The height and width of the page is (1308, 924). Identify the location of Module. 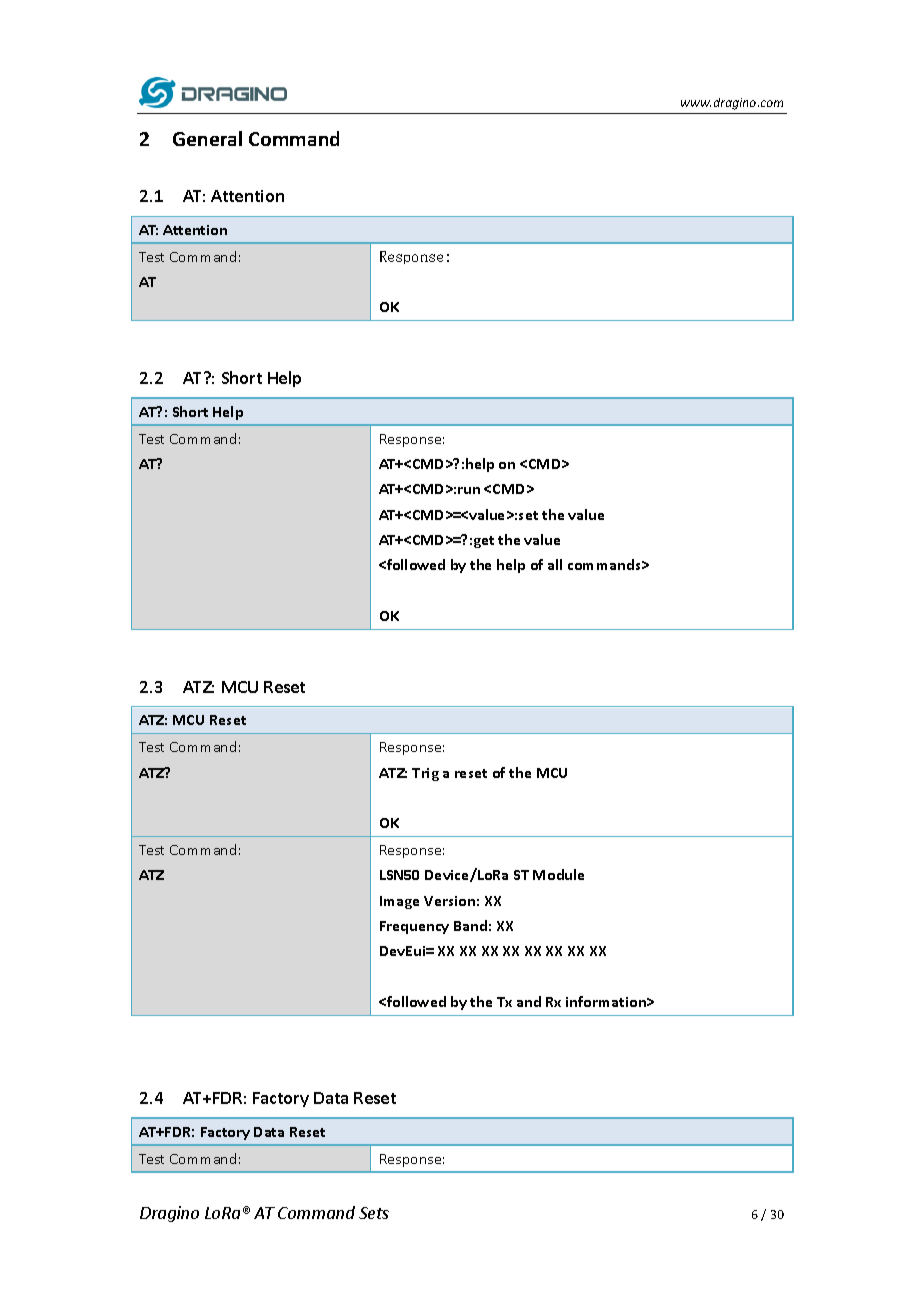
(558, 874).
